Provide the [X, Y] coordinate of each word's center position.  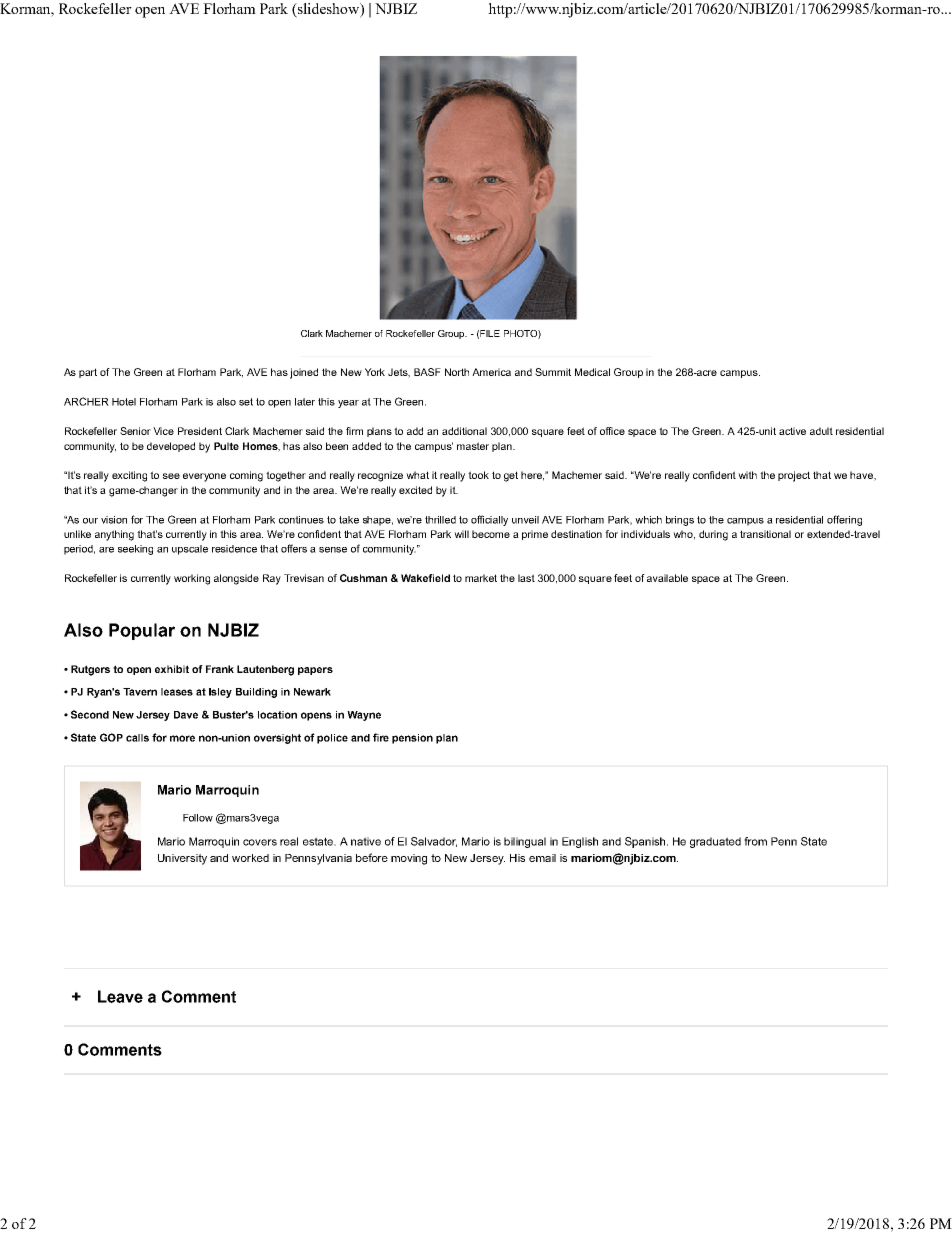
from [755, 841]
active [792, 431]
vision [114, 520]
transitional [765, 534]
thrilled [440, 520]
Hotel [124, 402]
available [667, 578]
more [182, 738]
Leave [120, 996]
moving [409, 859]
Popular [142, 631]
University [182, 859]
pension [412, 739]
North [457, 372]
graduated [715, 842]
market [481, 578]
